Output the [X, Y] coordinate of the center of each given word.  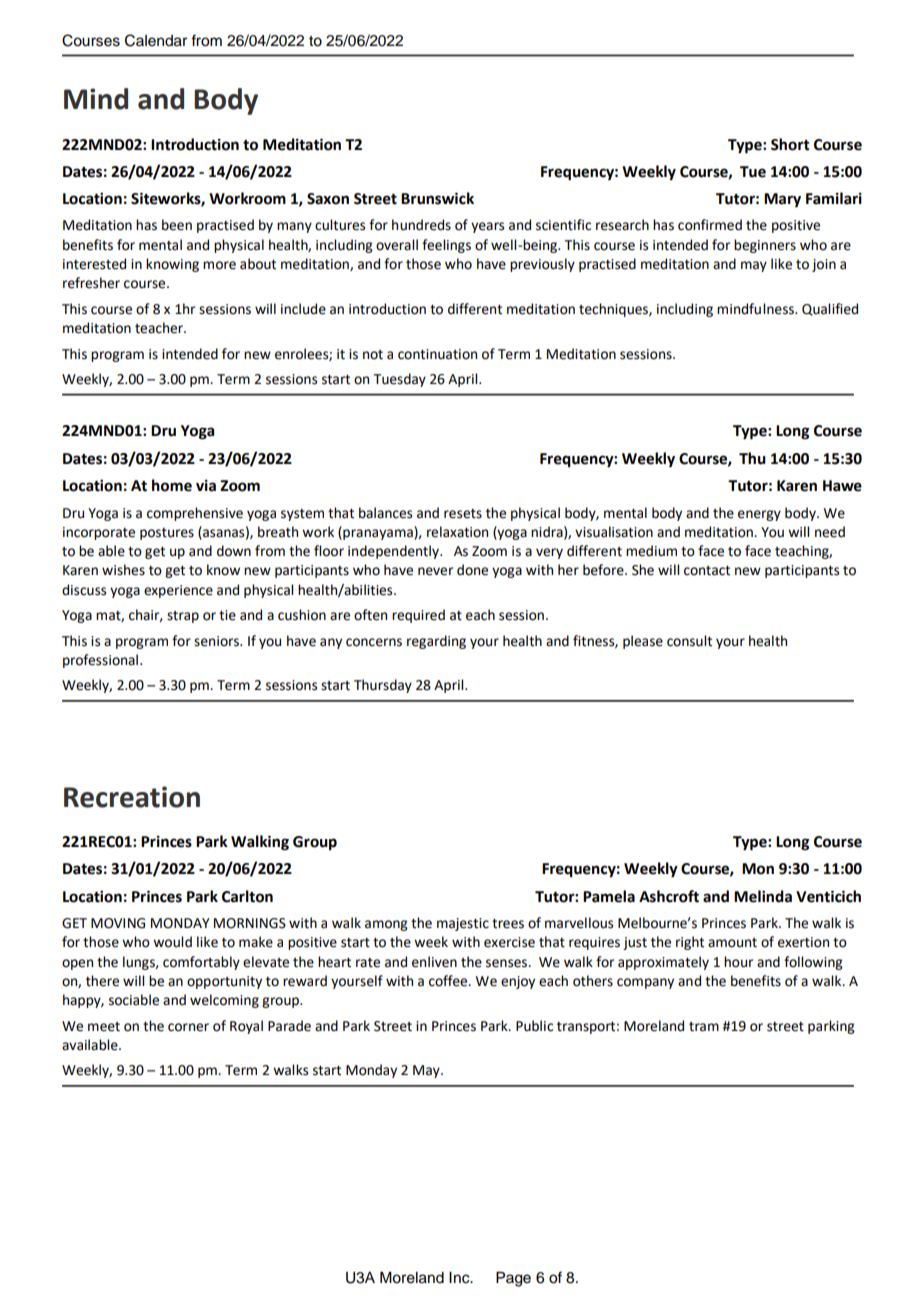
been [177, 225]
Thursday [383, 686]
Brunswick [437, 198]
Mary [782, 200]
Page [513, 1279]
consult [689, 641]
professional [102, 661]
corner [188, 1027]
